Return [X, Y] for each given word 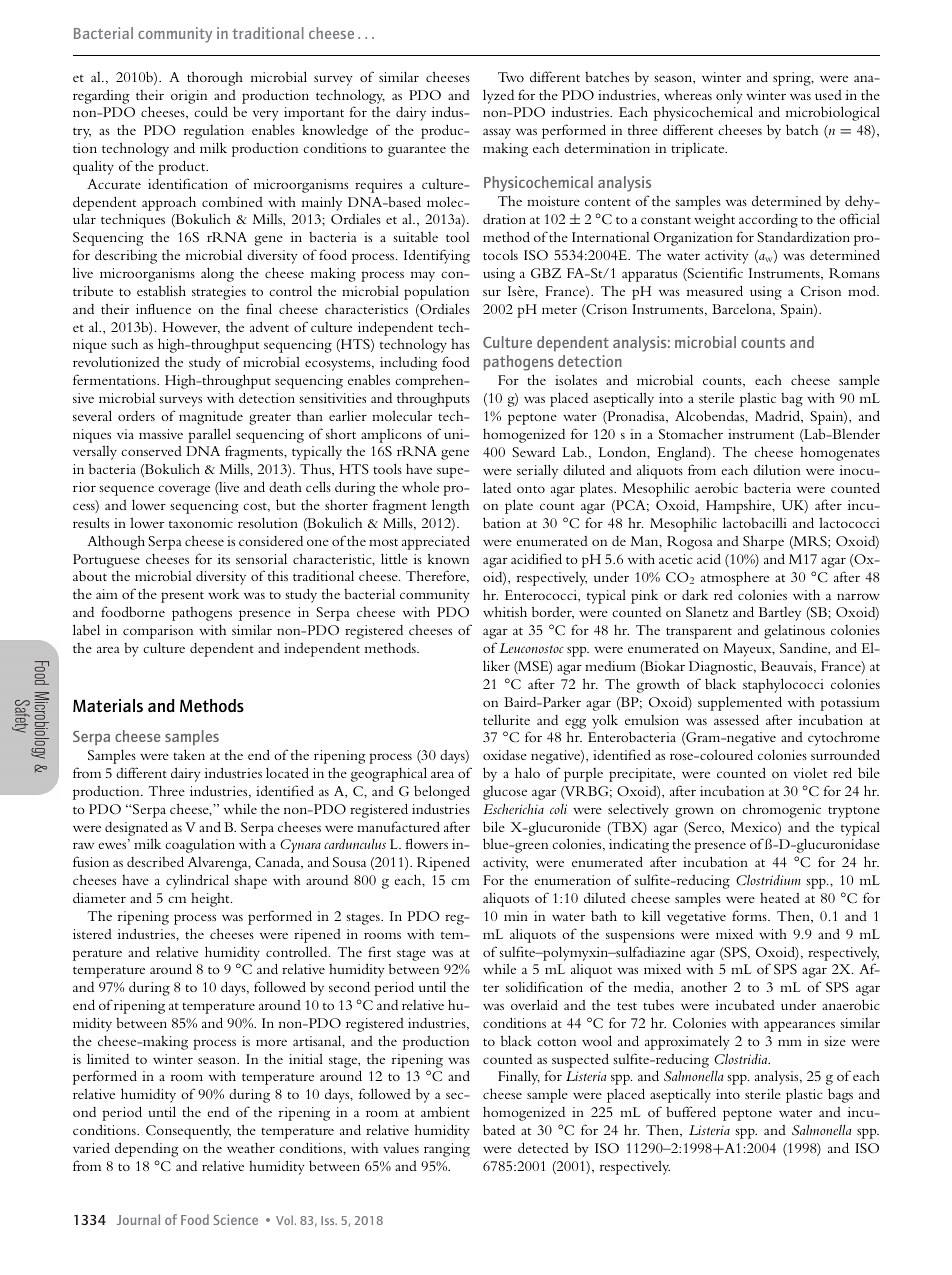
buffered [691, 1111]
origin [189, 97]
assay [497, 133]
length [450, 506]
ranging [447, 1150]
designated [136, 828]
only [729, 96]
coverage [184, 490]
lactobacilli [755, 522]
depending [147, 1149]
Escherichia [513, 809]
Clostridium [768, 880]
